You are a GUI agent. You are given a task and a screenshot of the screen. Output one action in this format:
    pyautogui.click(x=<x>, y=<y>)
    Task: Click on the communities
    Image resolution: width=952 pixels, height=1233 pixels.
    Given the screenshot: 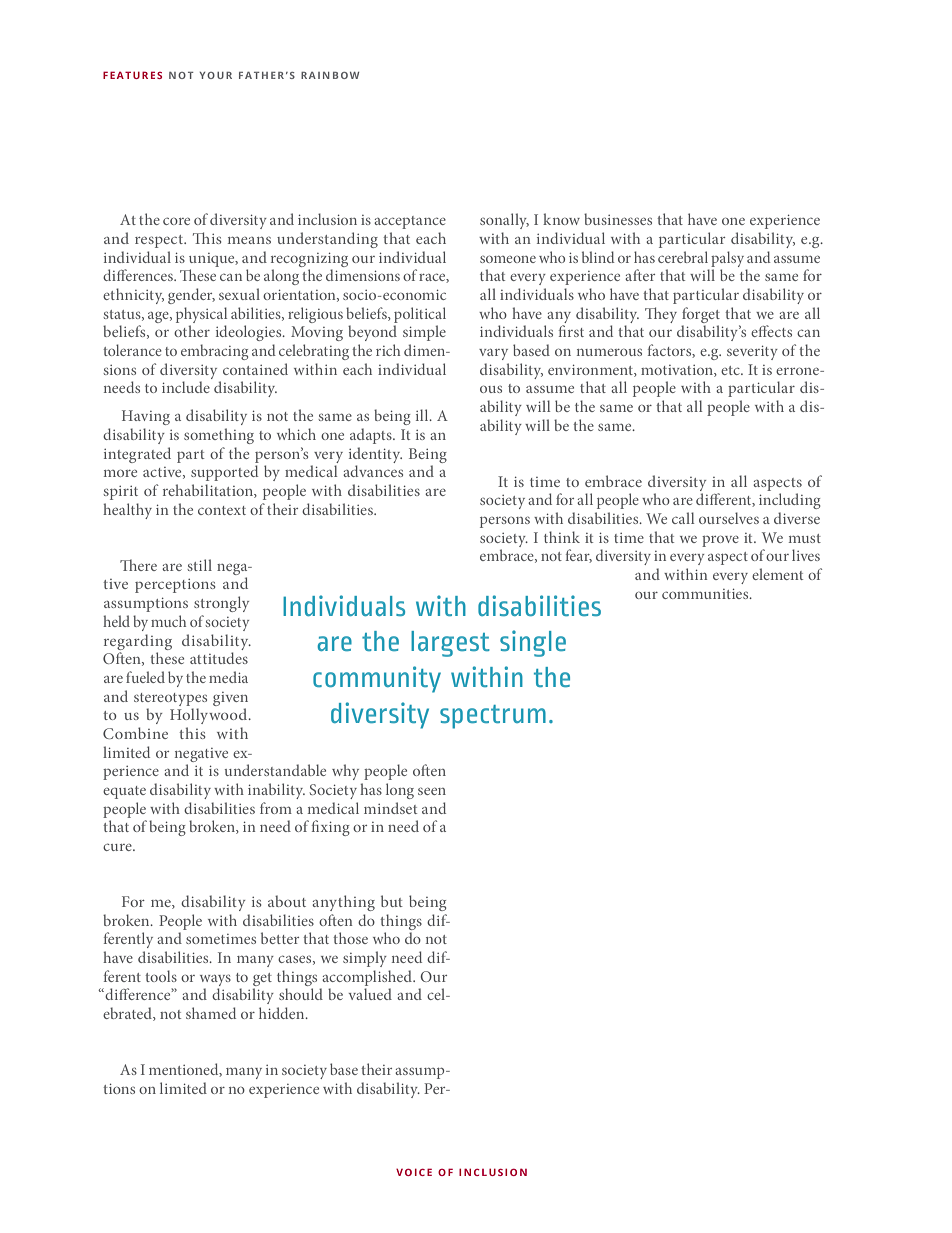 What is the action you would take?
    pyautogui.click(x=706, y=594)
